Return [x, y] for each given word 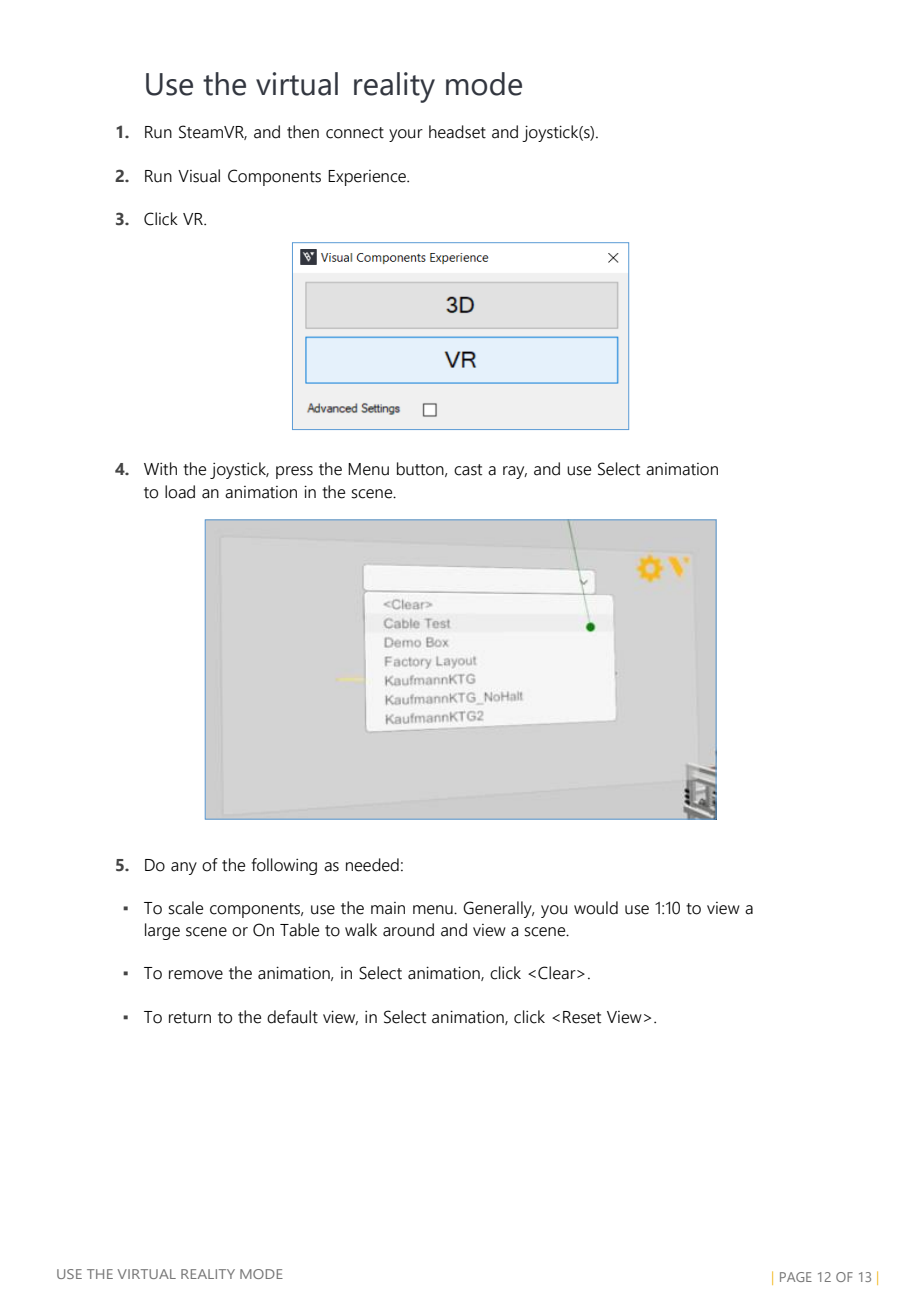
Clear [558, 973]
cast [468, 470]
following [284, 866]
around [408, 930]
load [180, 492]
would [596, 908]
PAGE [796, 1277]
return [190, 1018]
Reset [582, 1017]
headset [457, 132]
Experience [368, 178]
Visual [199, 176]
